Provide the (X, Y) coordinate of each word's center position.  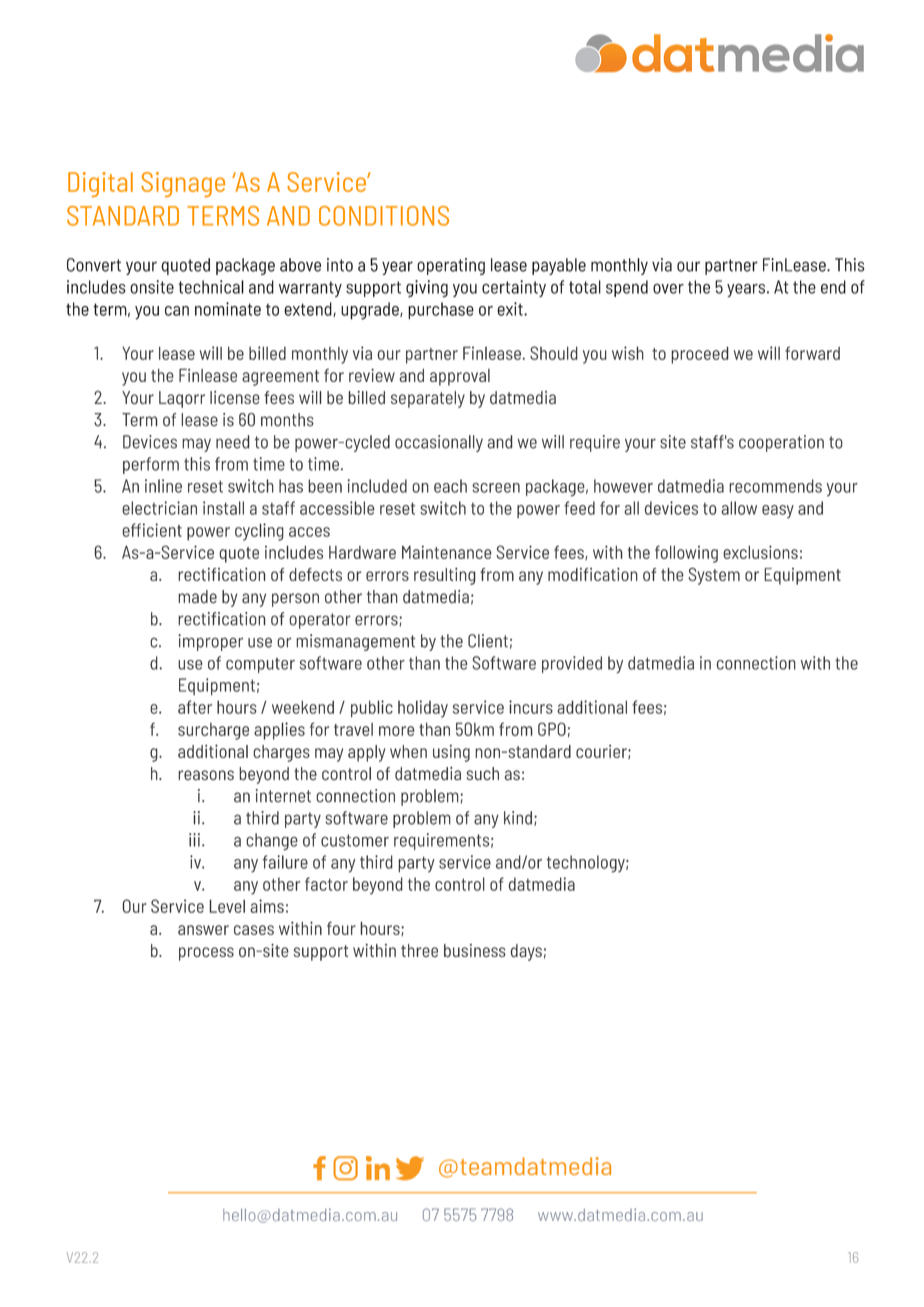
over (668, 288)
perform (151, 465)
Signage (183, 185)
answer (203, 930)
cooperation (781, 443)
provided (572, 664)
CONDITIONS (384, 216)
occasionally (439, 443)
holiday (423, 709)
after (195, 707)
